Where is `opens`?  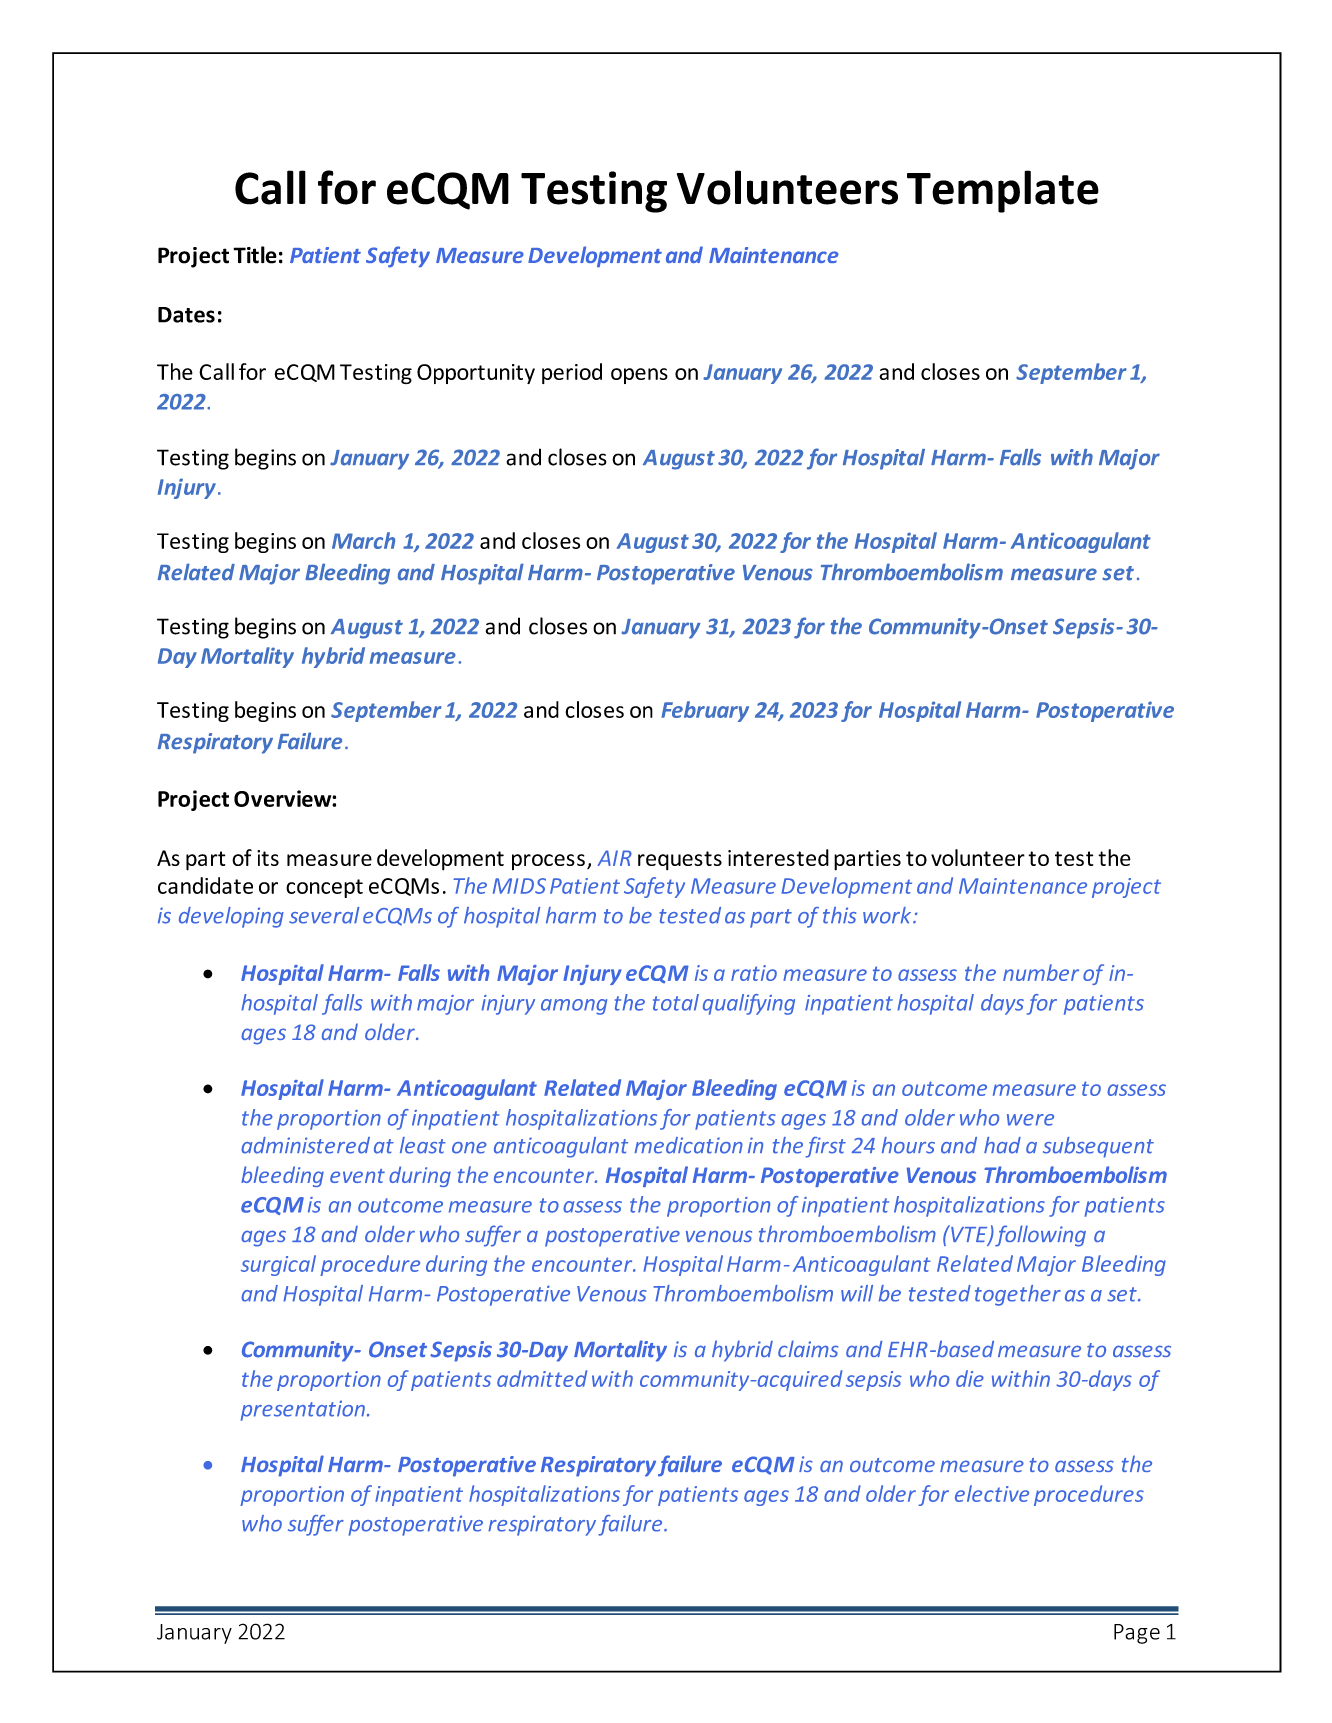 opens is located at coordinates (639, 376).
